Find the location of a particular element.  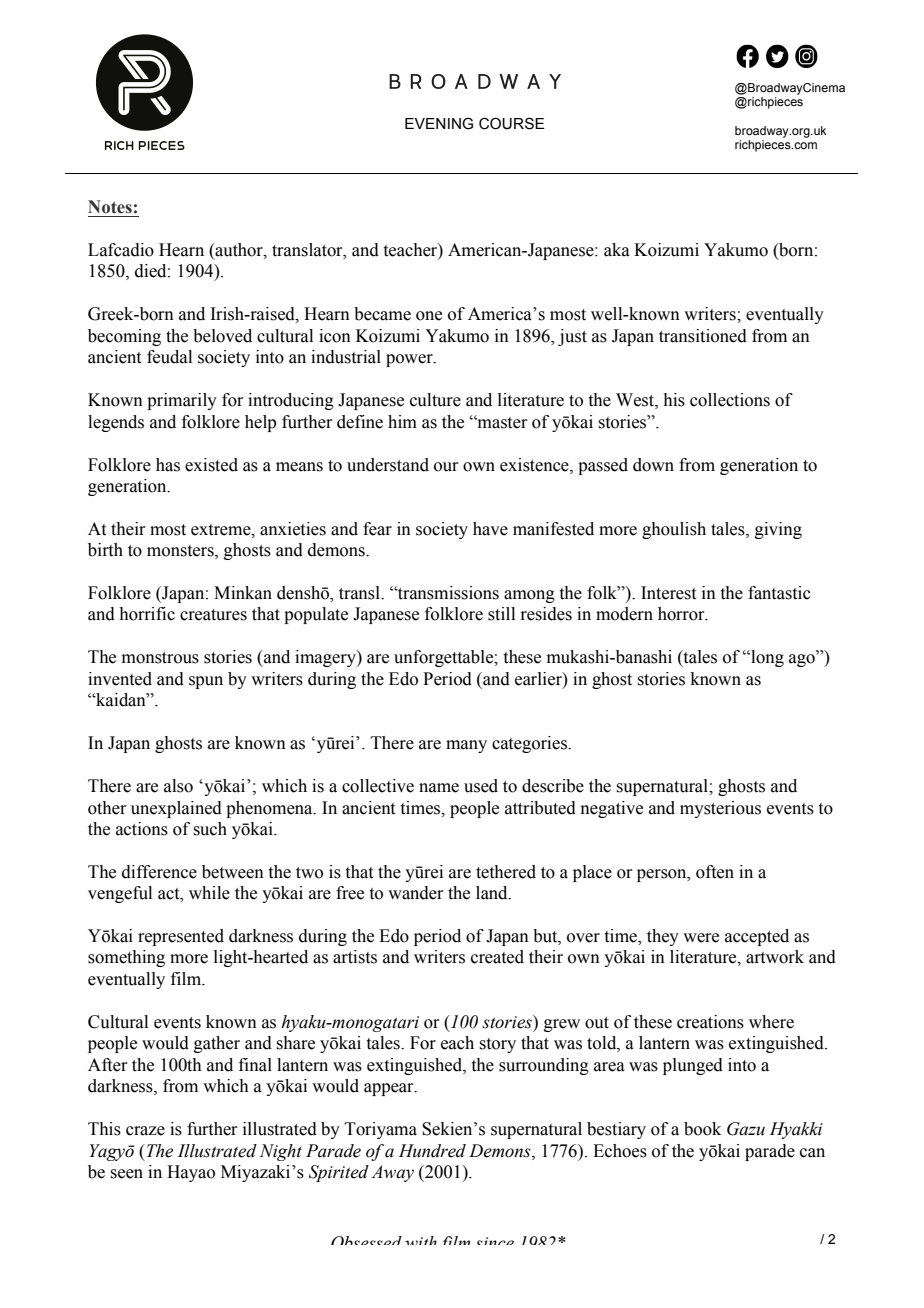

were is located at coordinates (701, 938).
